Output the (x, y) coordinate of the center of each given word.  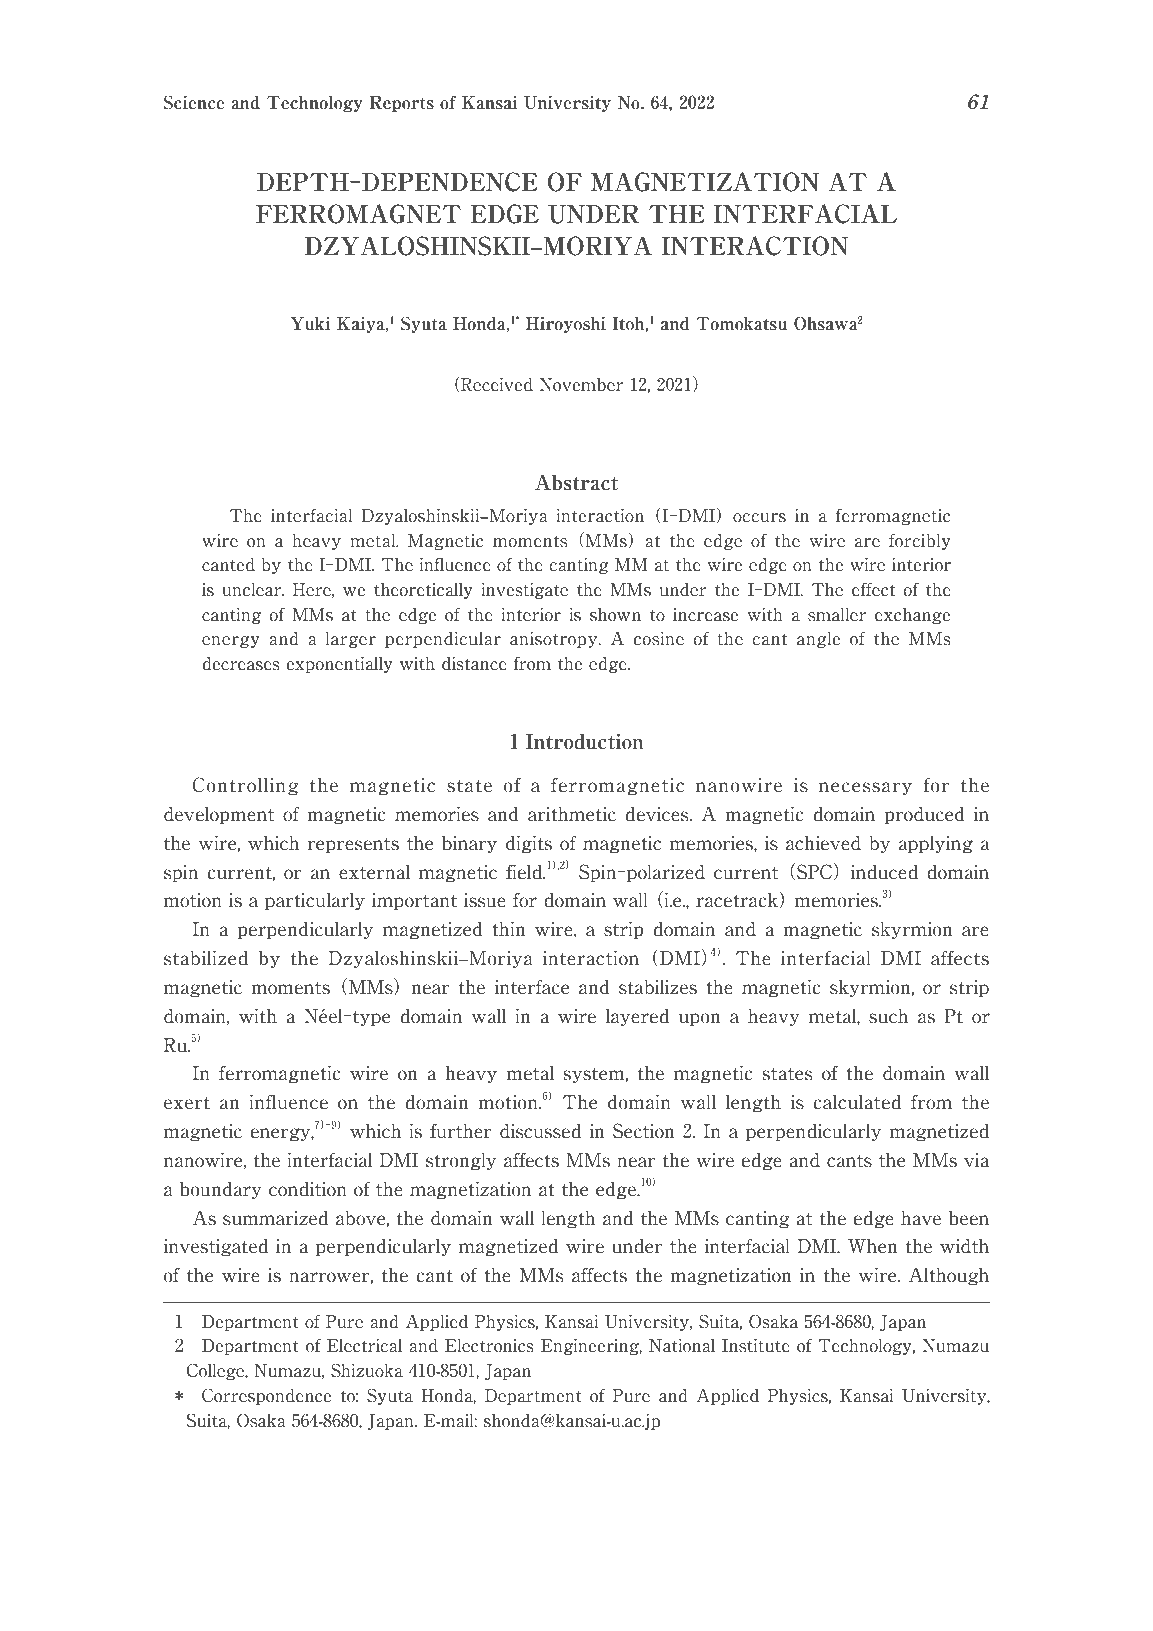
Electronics (489, 1345)
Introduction (584, 741)
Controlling (246, 786)
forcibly (920, 541)
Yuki (310, 323)
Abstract (576, 482)
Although (949, 1276)
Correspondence (266, 1396)
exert (187, 1103)
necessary (865, 788)
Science (193, 102)
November (581, 385)
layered (637, 1017)
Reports (401, 104)
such (888, 1016)
